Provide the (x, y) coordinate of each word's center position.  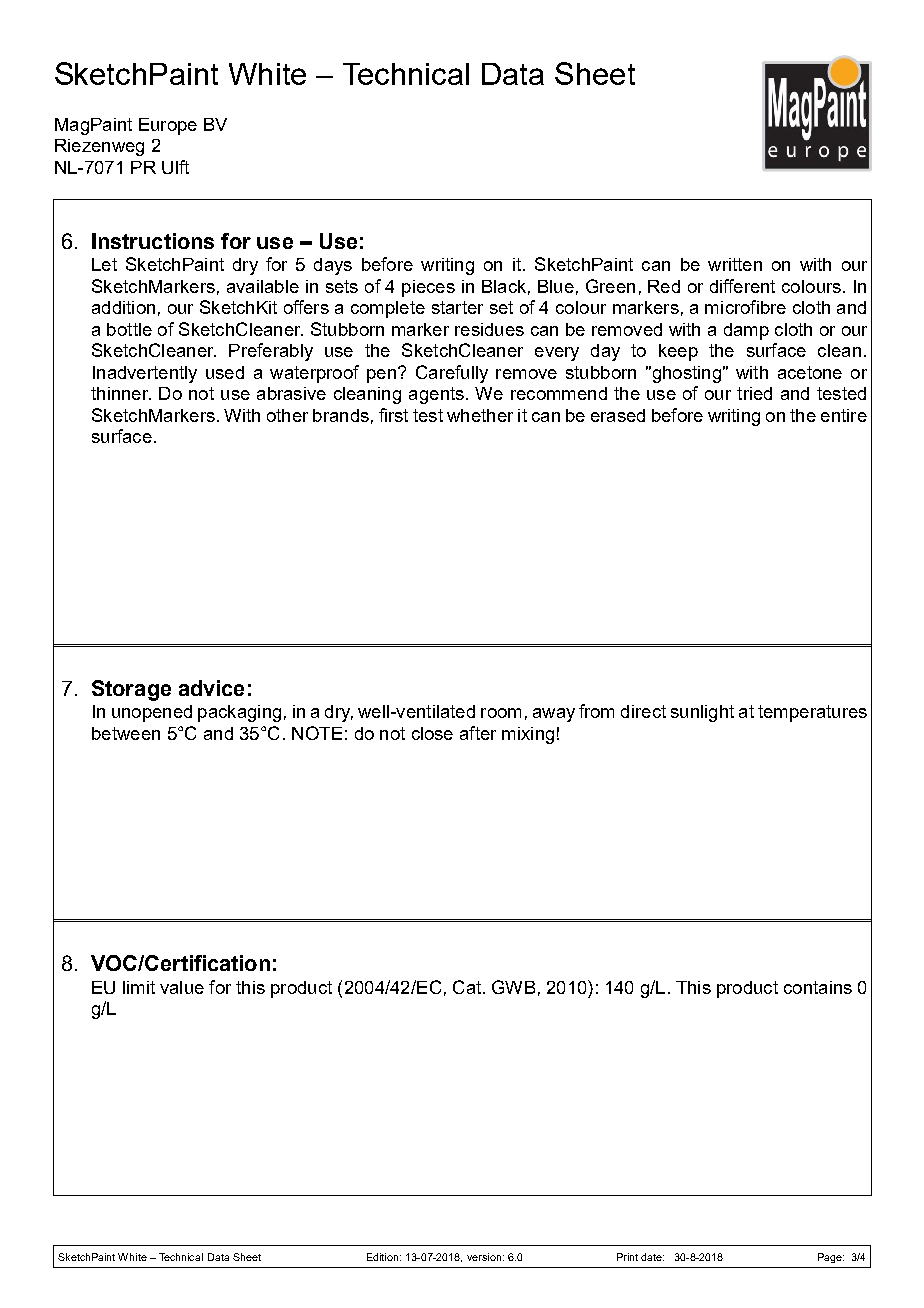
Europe (168, 126)
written (735, 264)
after (478, 733)
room (501, 713)
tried (754, 393)
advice (211, 688)
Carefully (452, 374)
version (484, 1257)
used (225, 372)
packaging (239, 713)
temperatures (812, 713)
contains (818, 987)
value (182, 987)
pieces (428, 288)
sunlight (702, 713)
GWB (513, 987)
